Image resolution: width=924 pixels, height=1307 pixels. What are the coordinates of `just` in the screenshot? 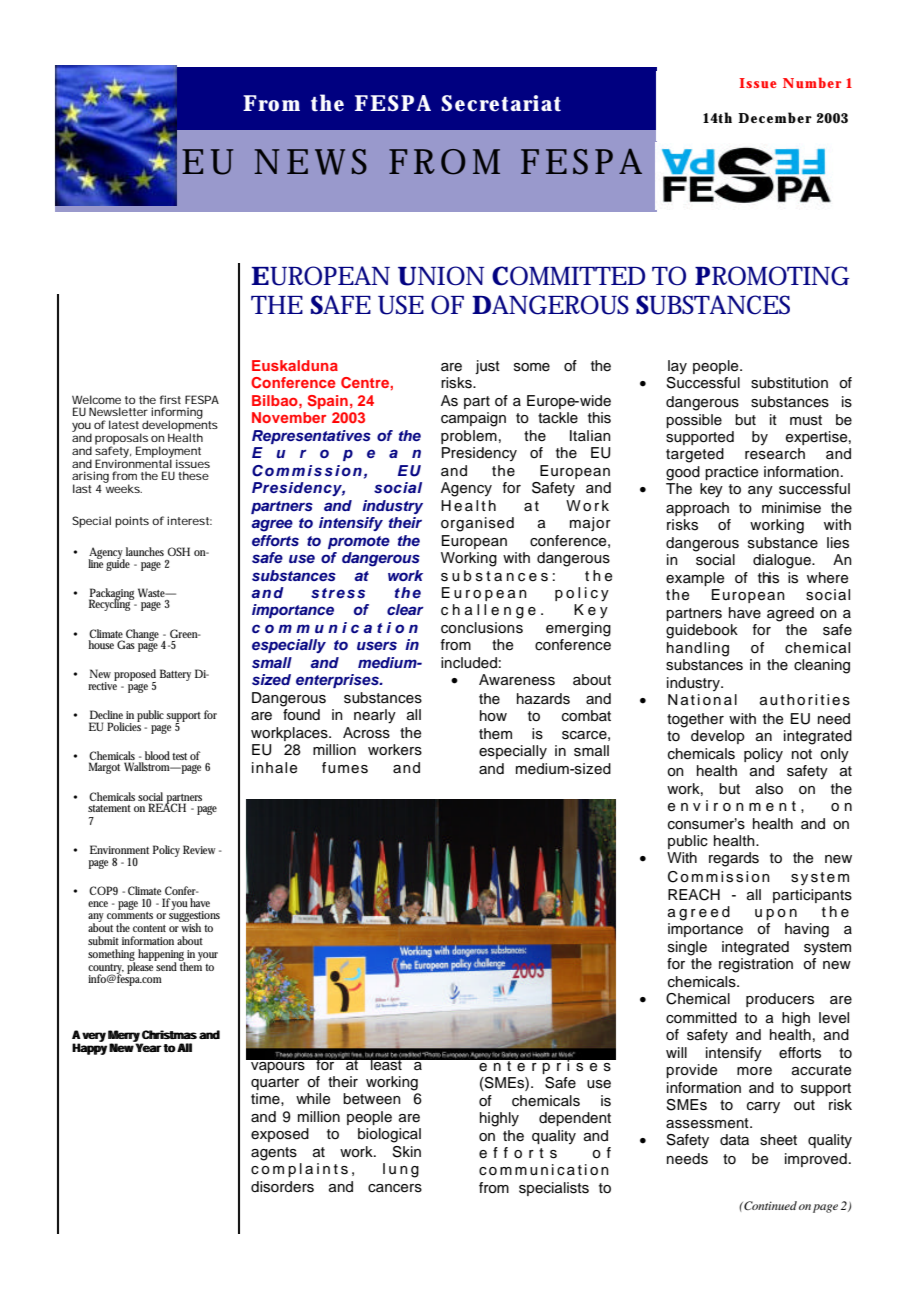 It's located at (487, 367).
